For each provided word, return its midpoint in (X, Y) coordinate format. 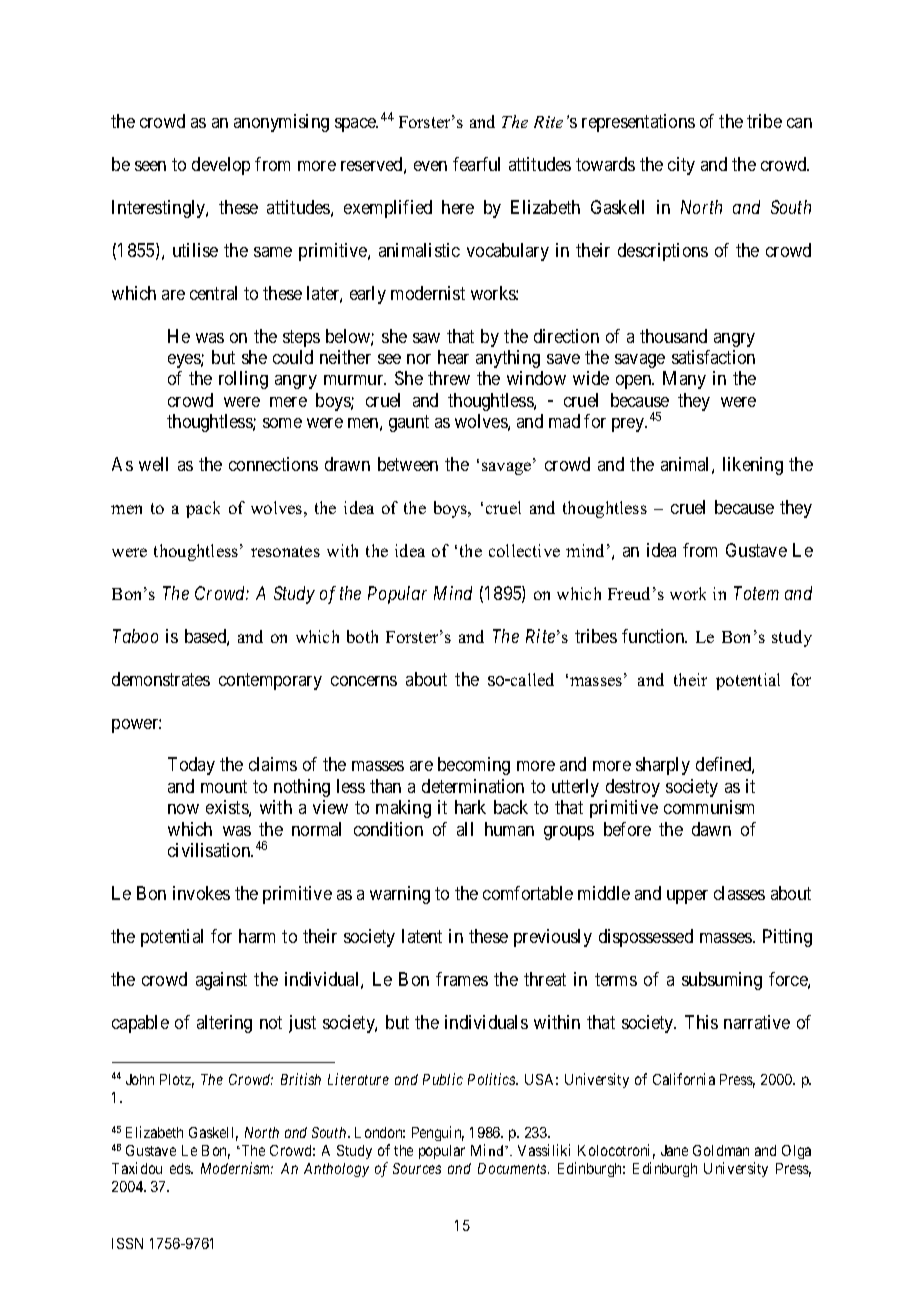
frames (462, 979)
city (681, 166)
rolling (243, 380)
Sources (417, 1168)
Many (684, 380)
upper (687, 897)
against (221, 981)
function (654, 636)
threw (449, 378)
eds (181, 1168)
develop (221, 166)
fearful (476, 164)
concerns (364, 681)
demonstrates (161, 679)
